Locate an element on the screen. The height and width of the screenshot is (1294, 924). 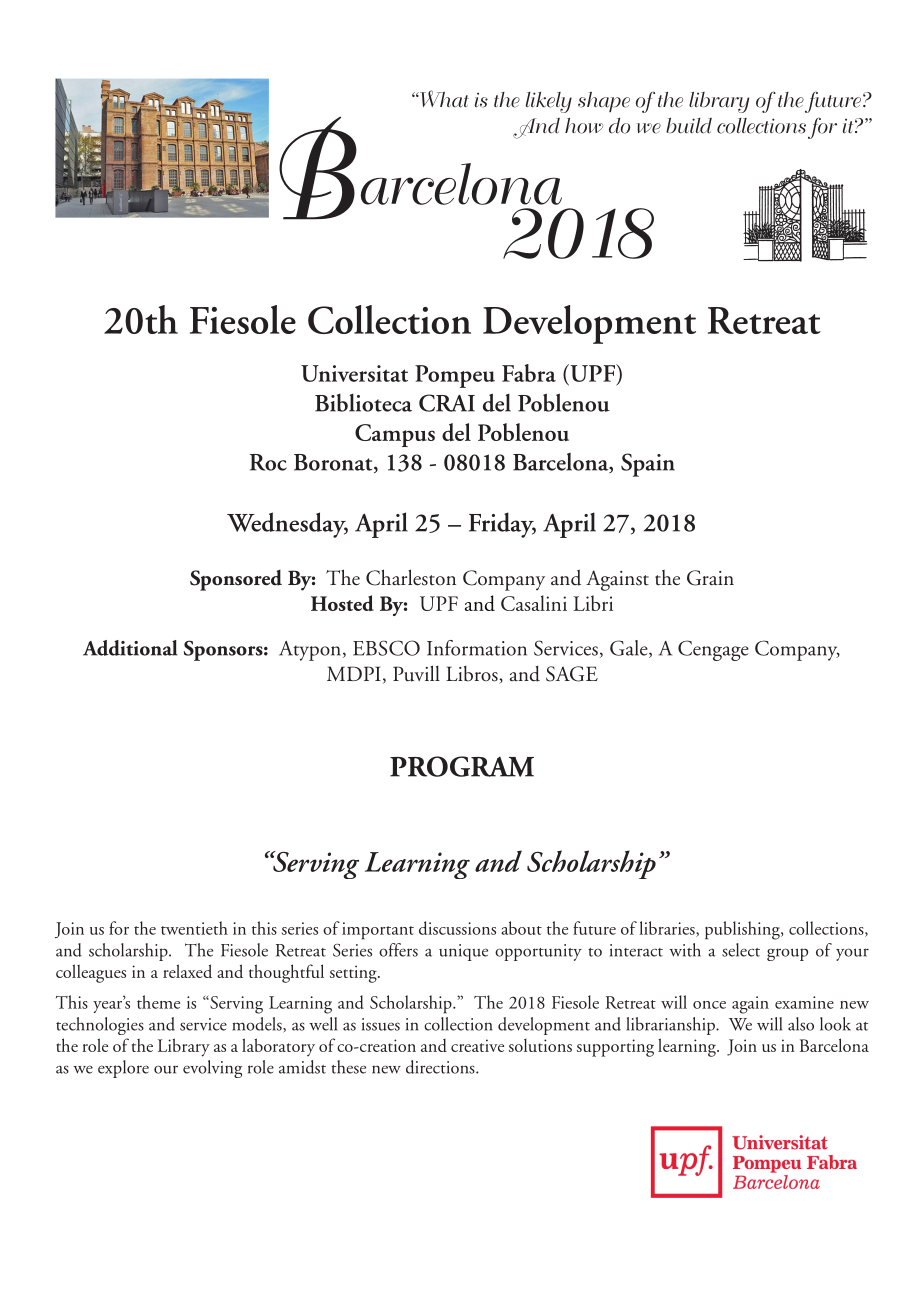
Spain is located at coordinates (648, 465).
